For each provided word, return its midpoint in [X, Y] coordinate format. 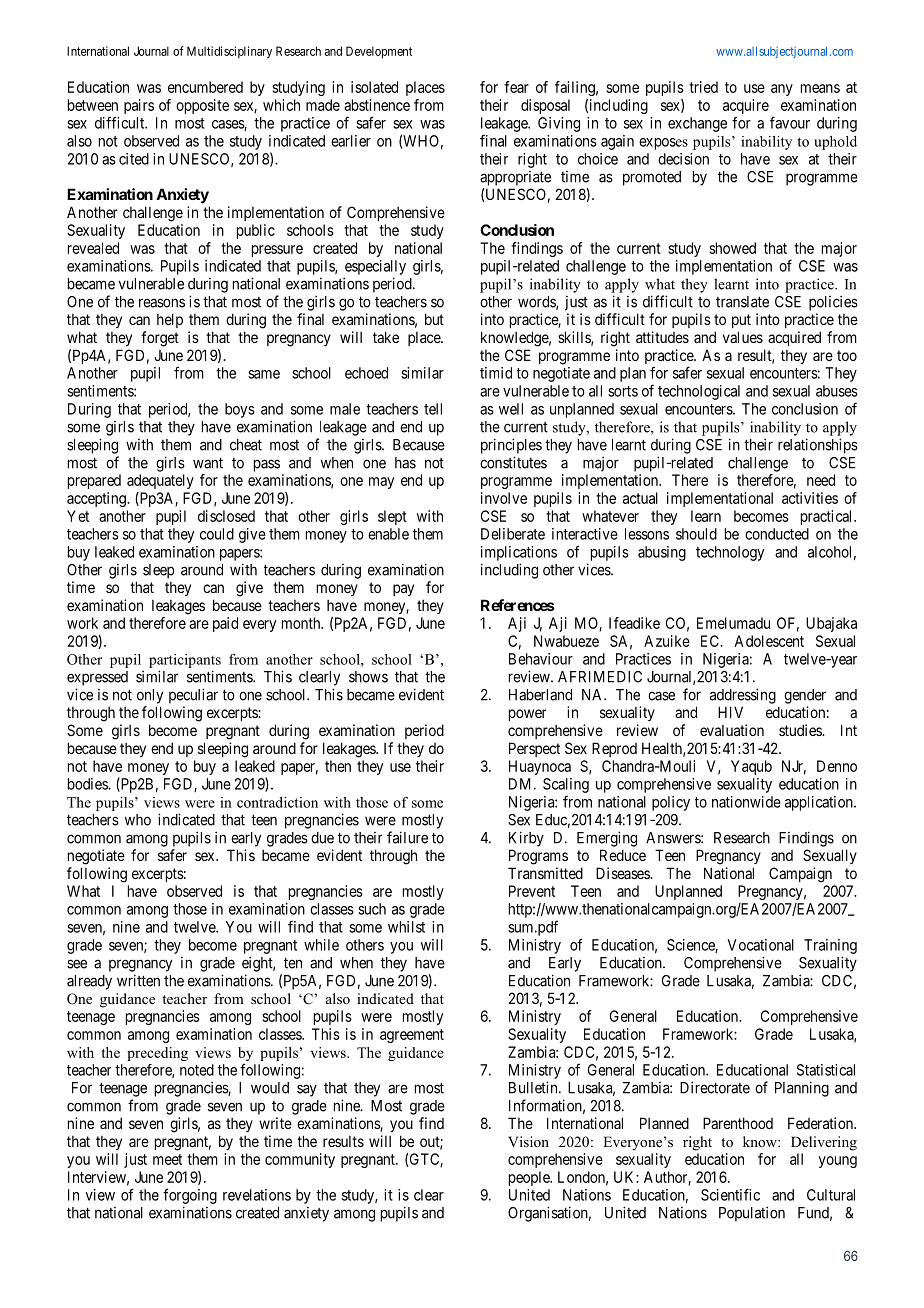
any [782, 90]
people [530, 1178]
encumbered [205, 87]
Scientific [730, 1194]
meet [167, 1159]
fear [516, 87]
